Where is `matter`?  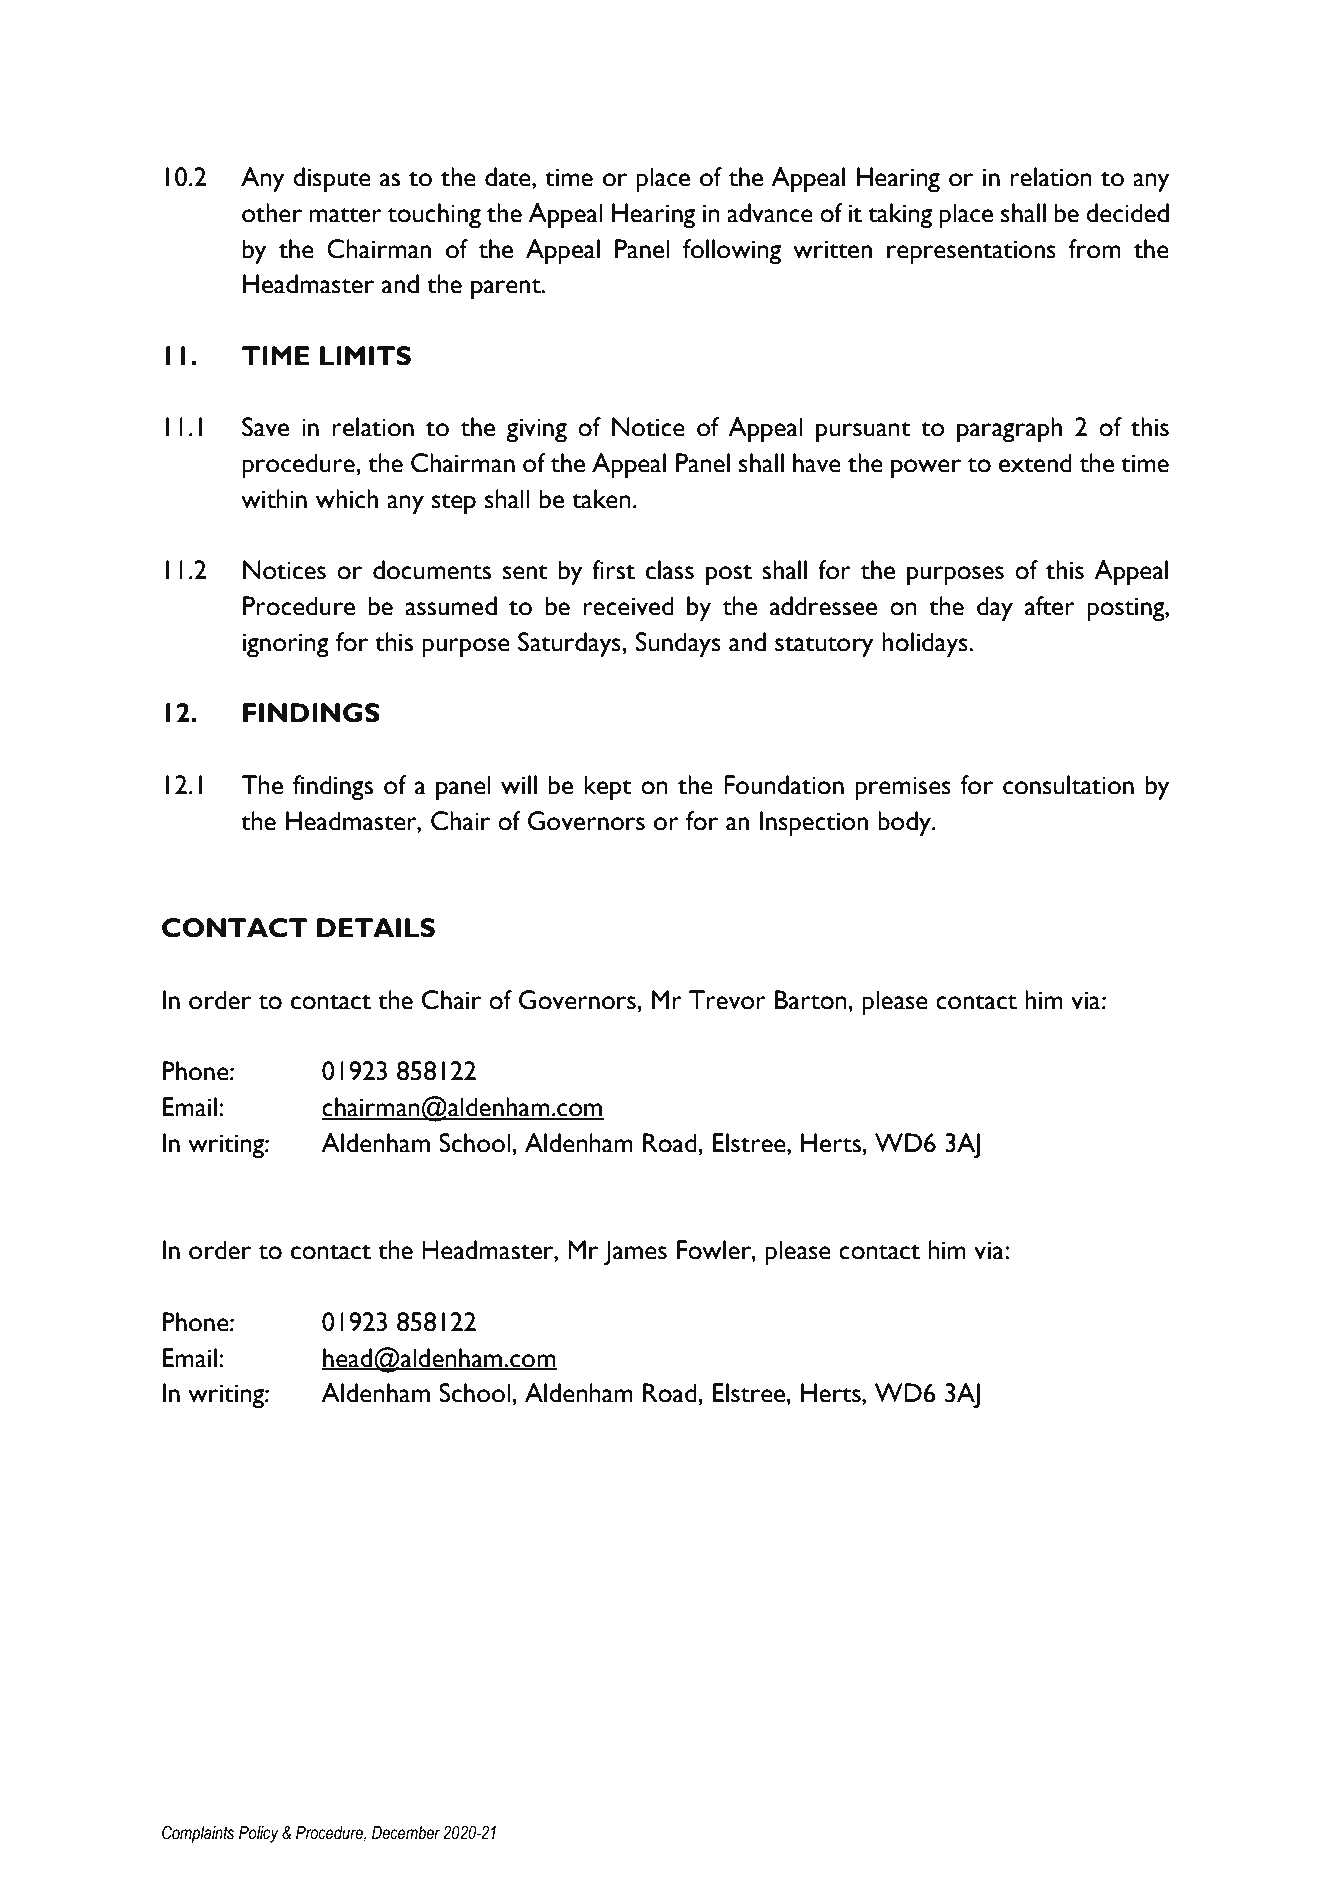
matter is located at coordinates (345, 215).
